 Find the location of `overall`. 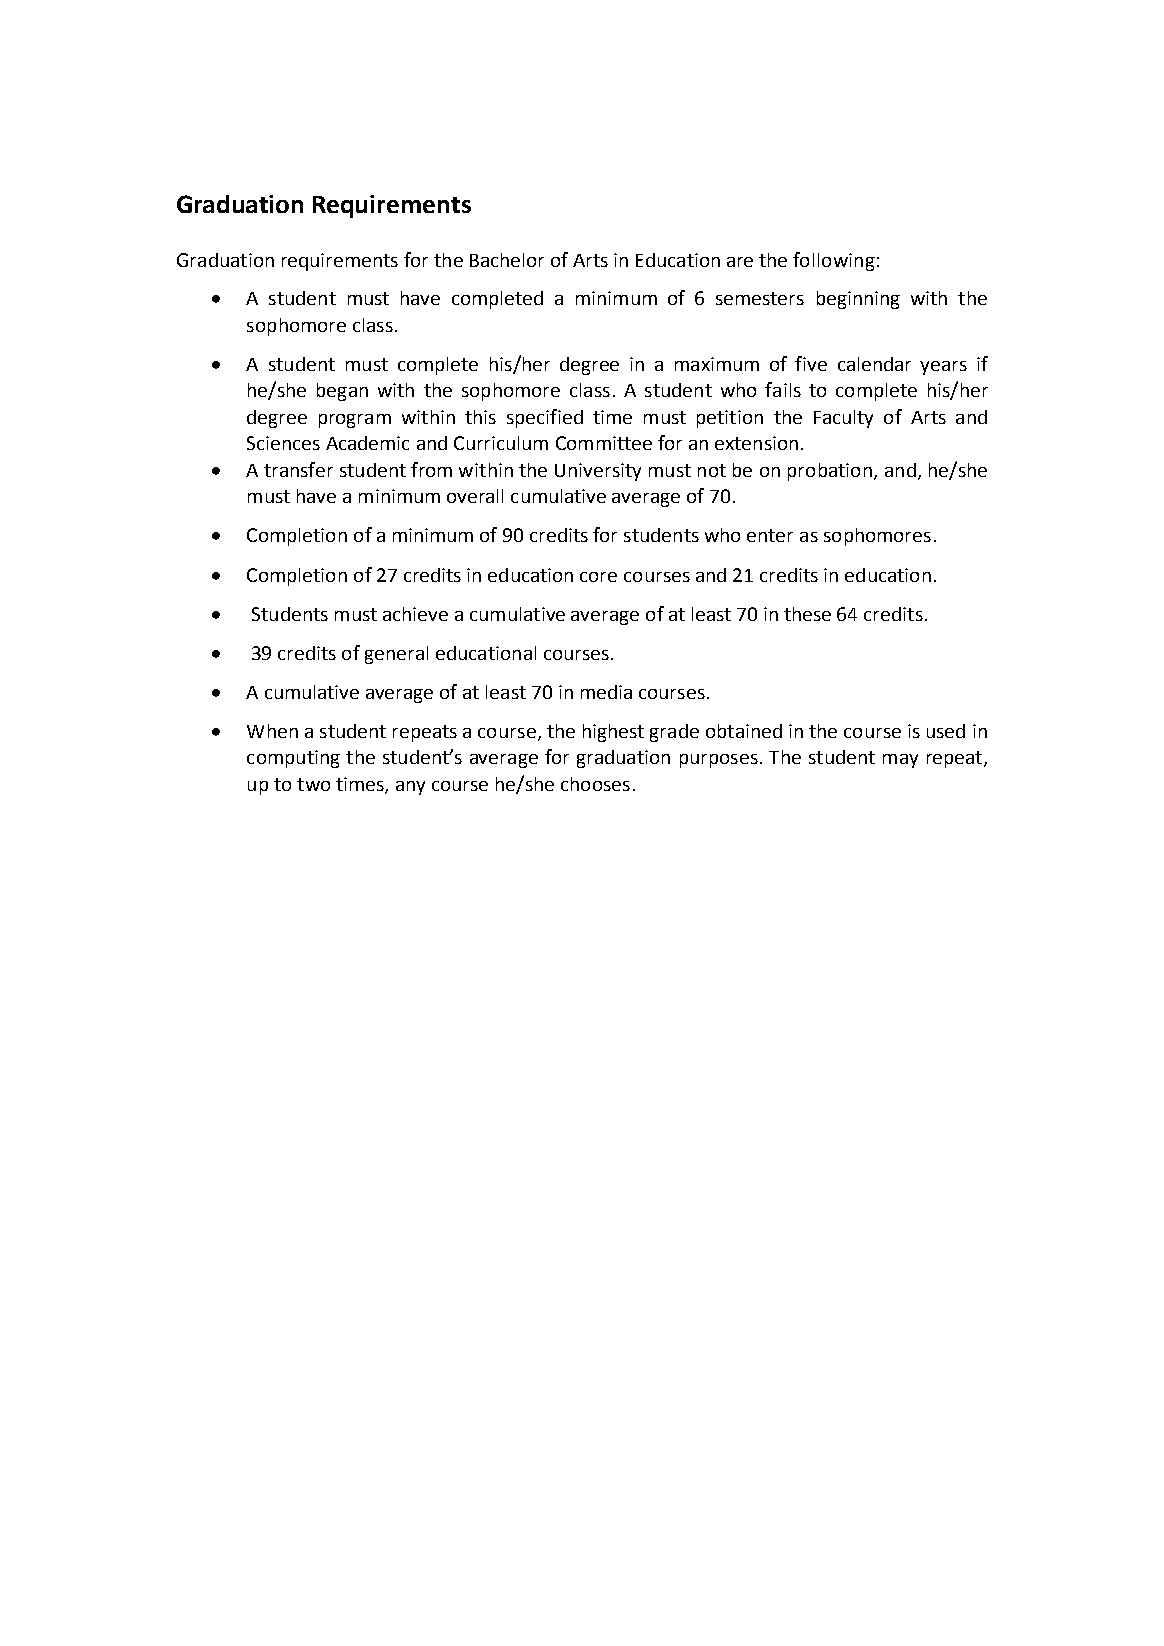

overall is located at coordinates (475, 496).
